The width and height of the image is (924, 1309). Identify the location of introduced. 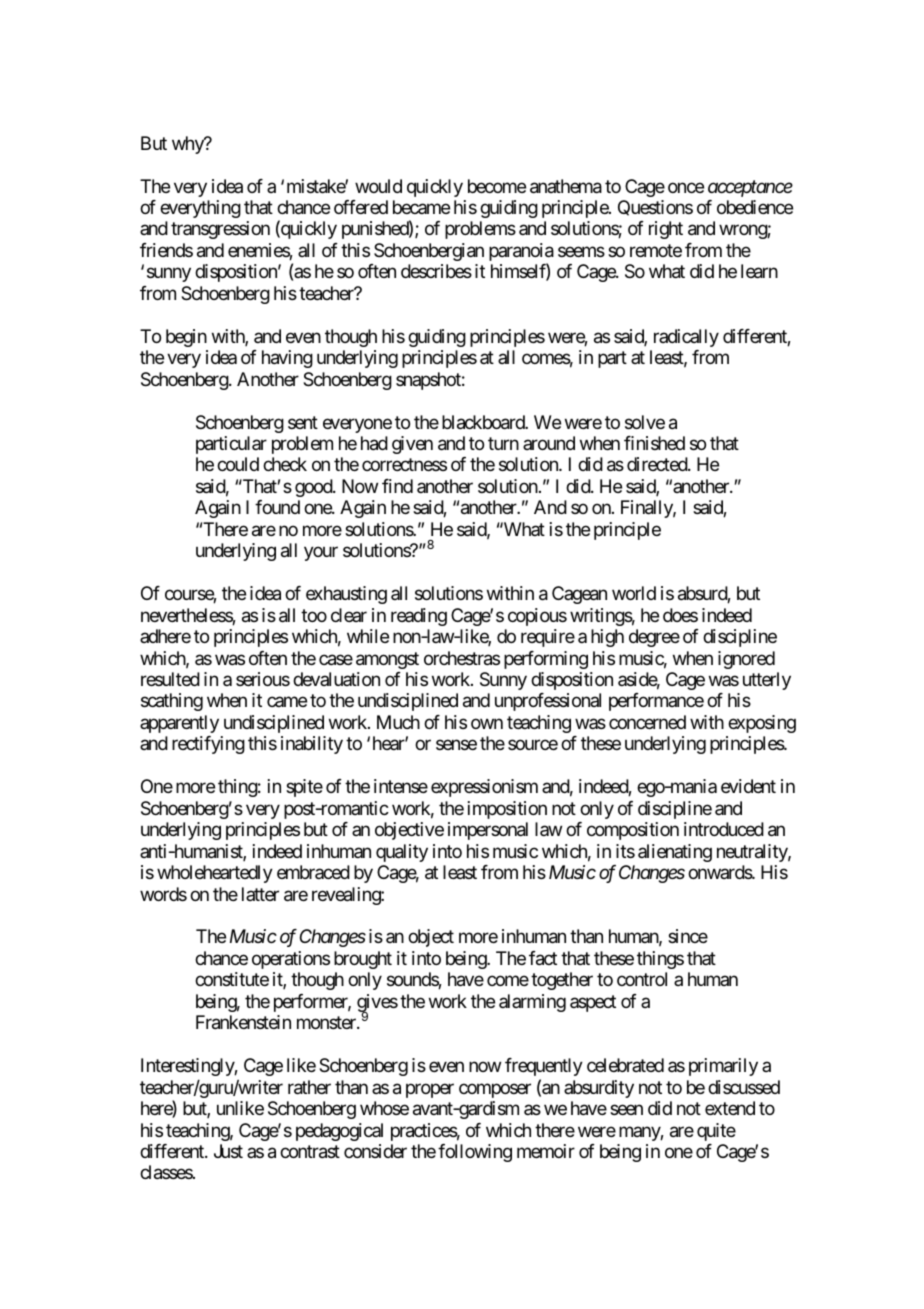
(724, 829).
